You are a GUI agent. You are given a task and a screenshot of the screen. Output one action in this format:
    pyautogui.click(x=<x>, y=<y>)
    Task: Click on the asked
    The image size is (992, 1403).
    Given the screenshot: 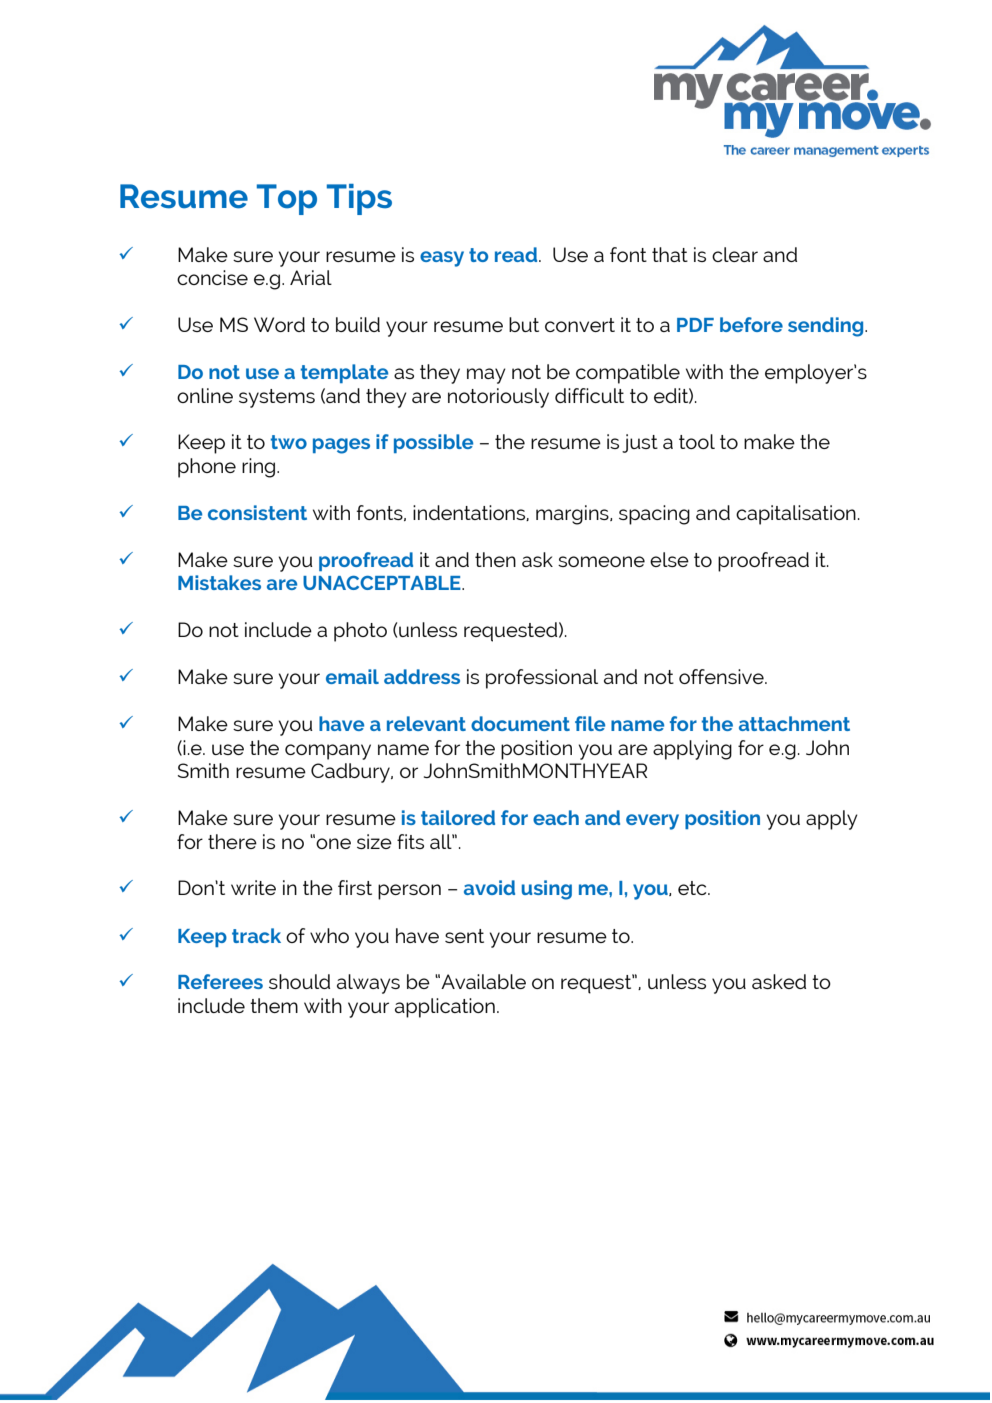 What is the action you would take?
    pyautogui.click(x=779, y=981)
